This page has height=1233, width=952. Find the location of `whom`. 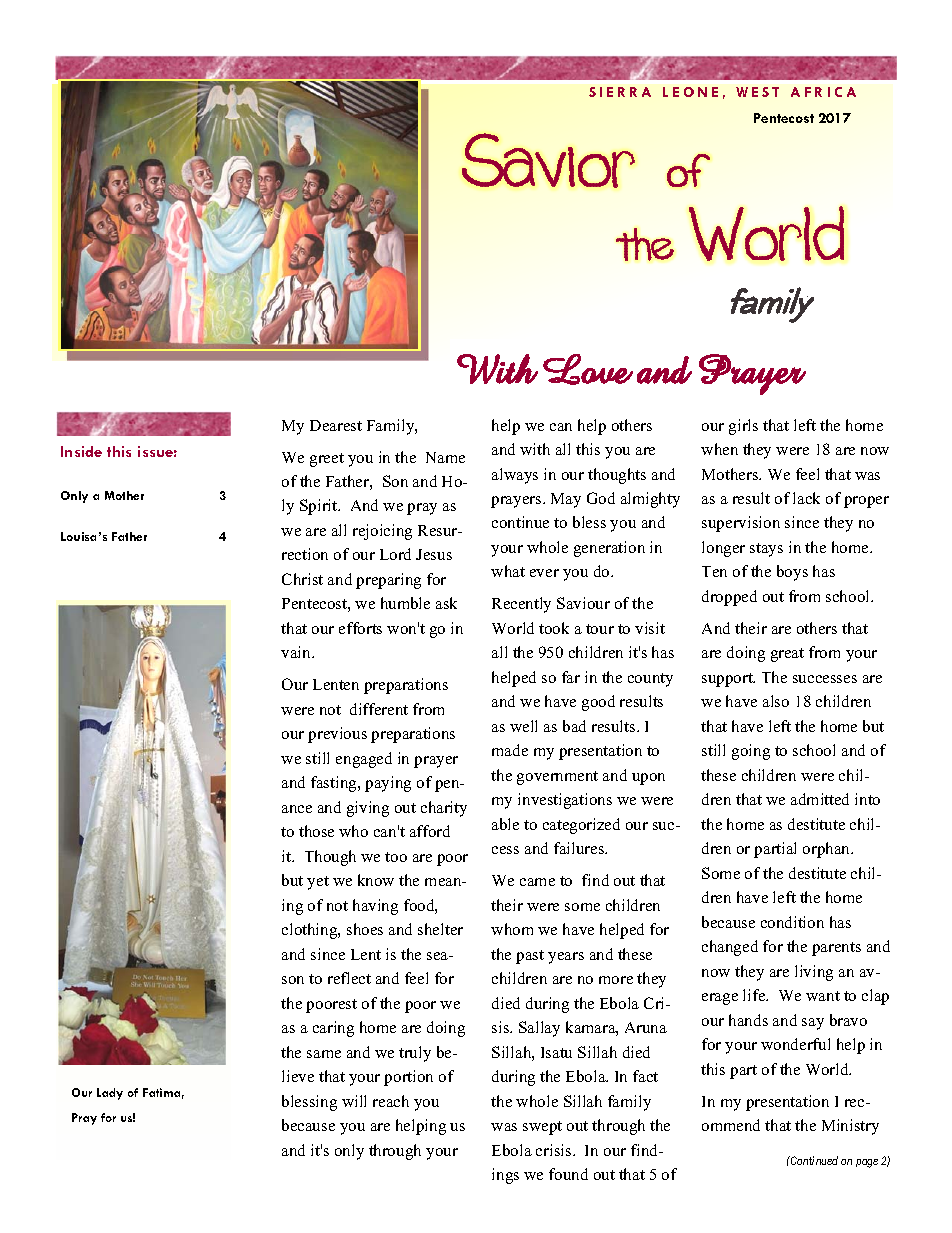

whom is located at coordinates (512, 929).
